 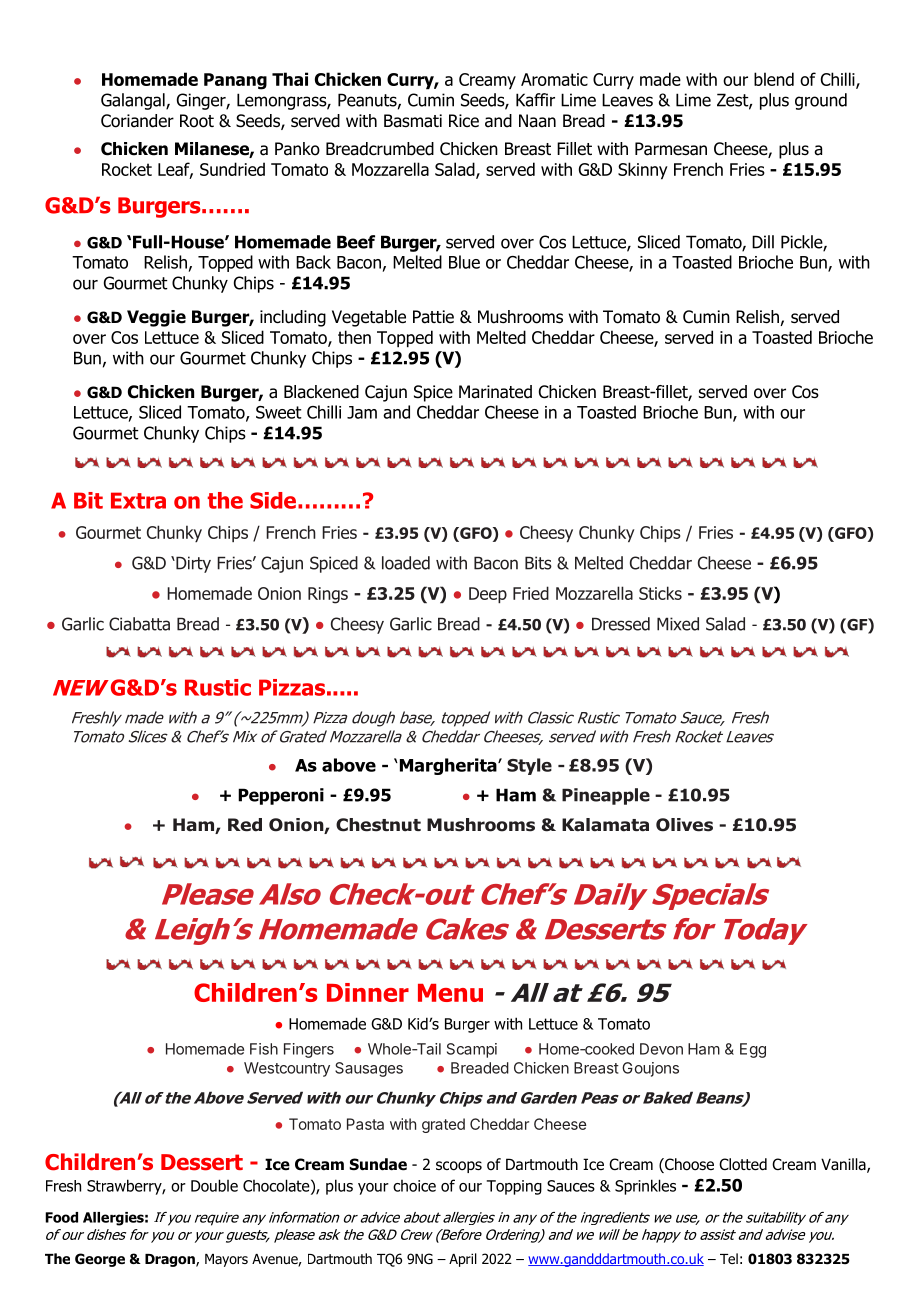 What do you see at coordinates (137, 121) in the screenshot?
I see `Coriander` at bounding box center [137, 121].
